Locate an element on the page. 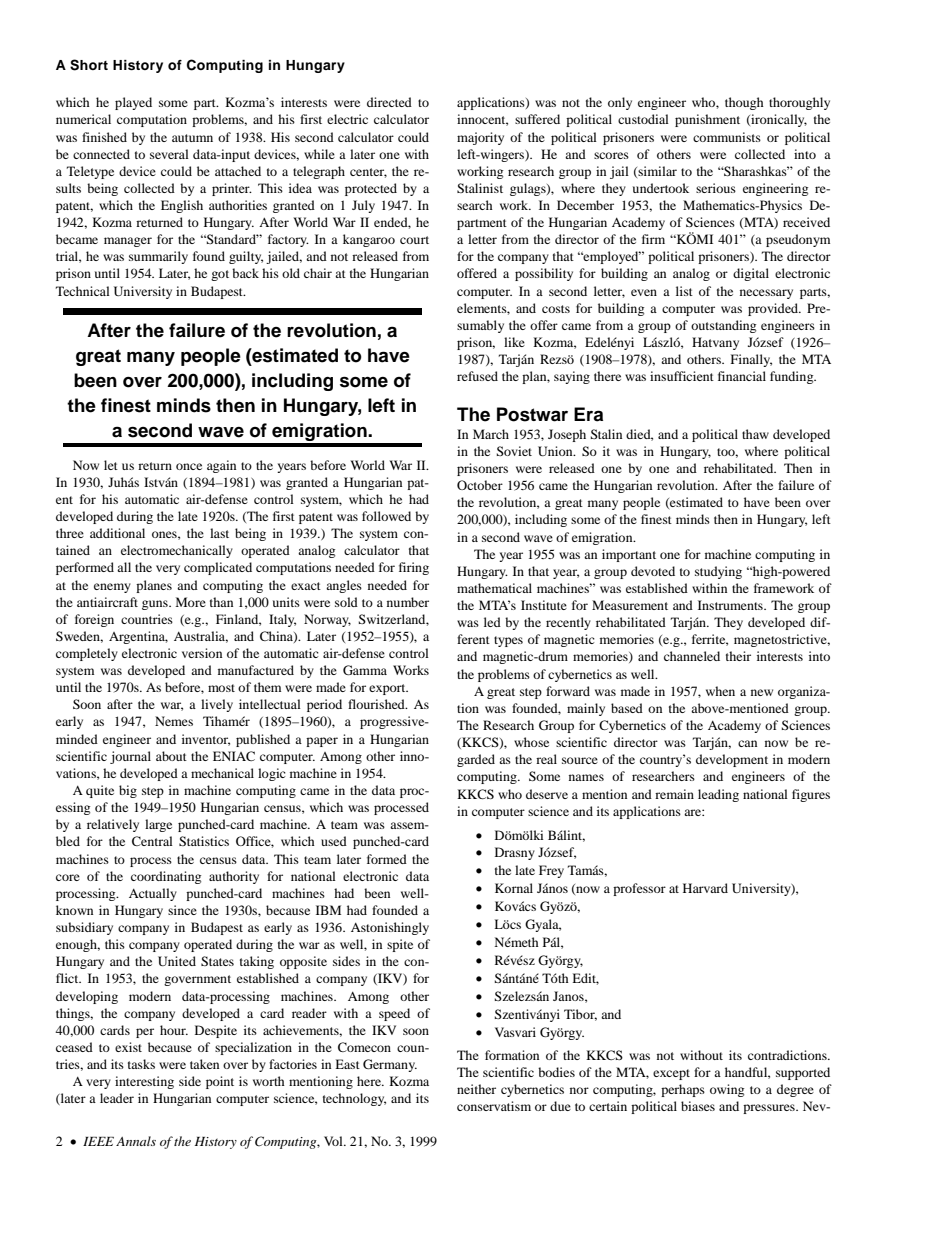 Image resolution: width=952 pixels, height=1233 pixels. Astonishingly is located at coordinates (390, 928).
